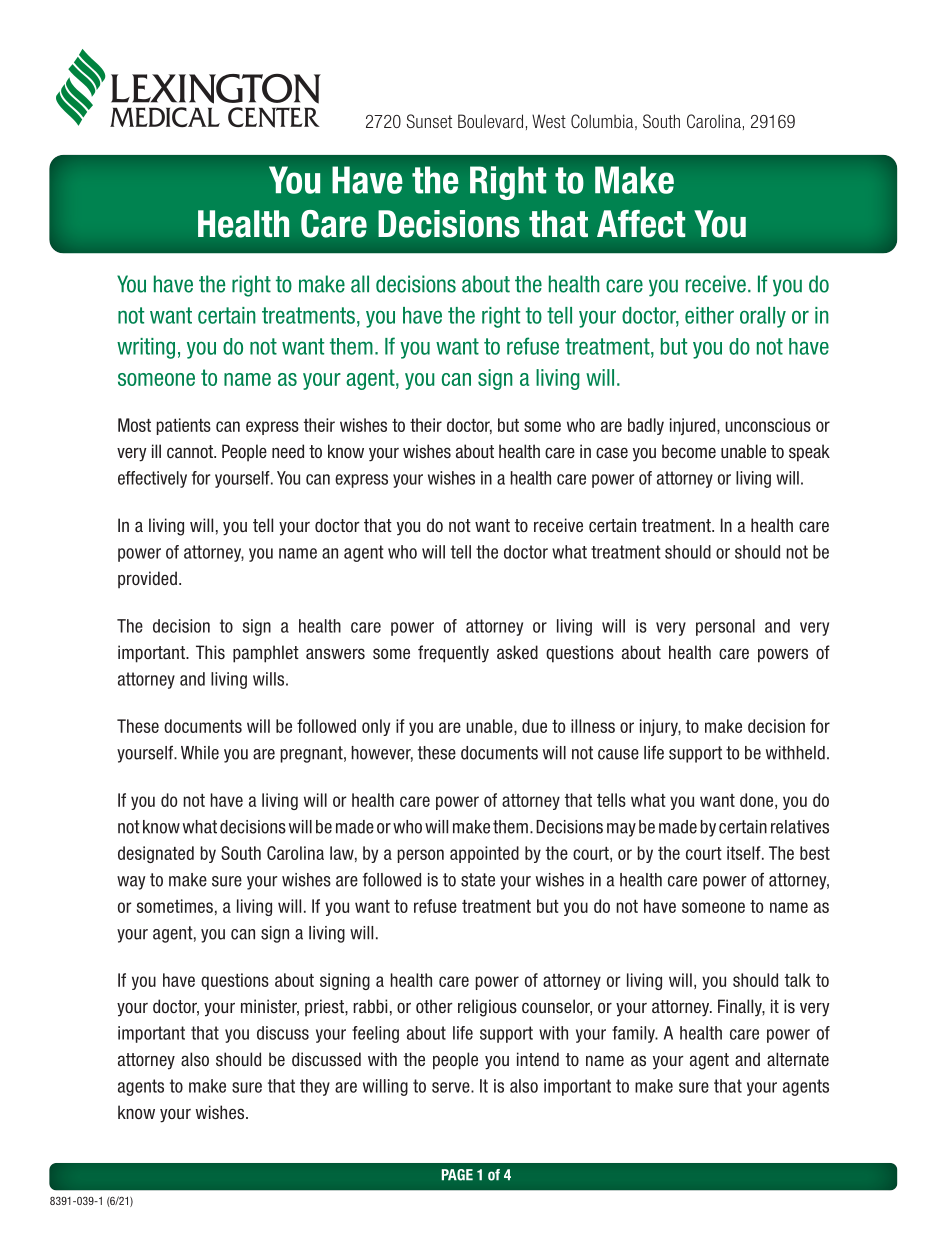 This screenshot has height=1233, width=952. What do you see at coordinates (191, 451) in the screenshot?
I see `cannot` at bounding box center [191, 451].
